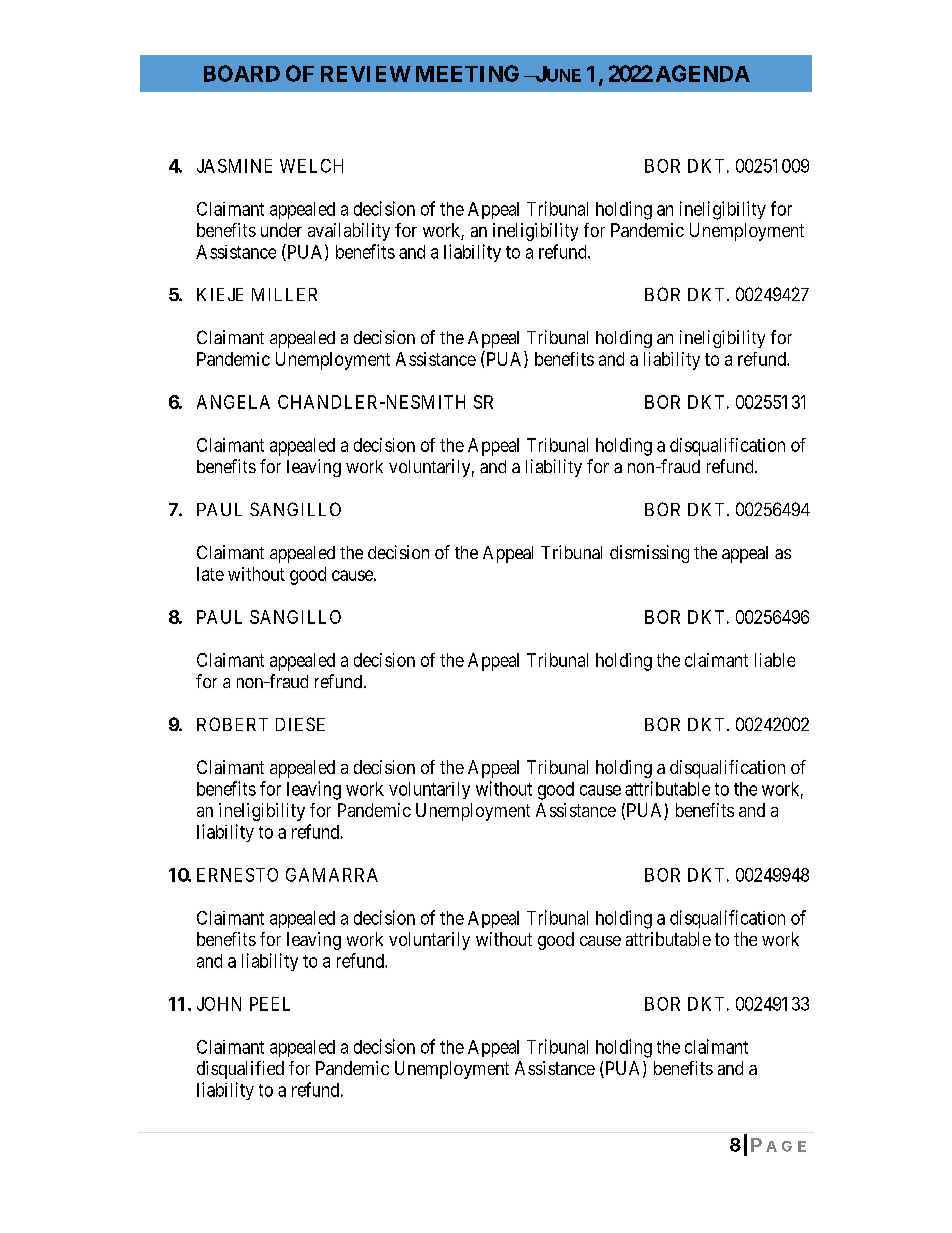  What do you see at coordinates (775, 660) in the image?
I see `liable` at bounding box center [775, 660].
